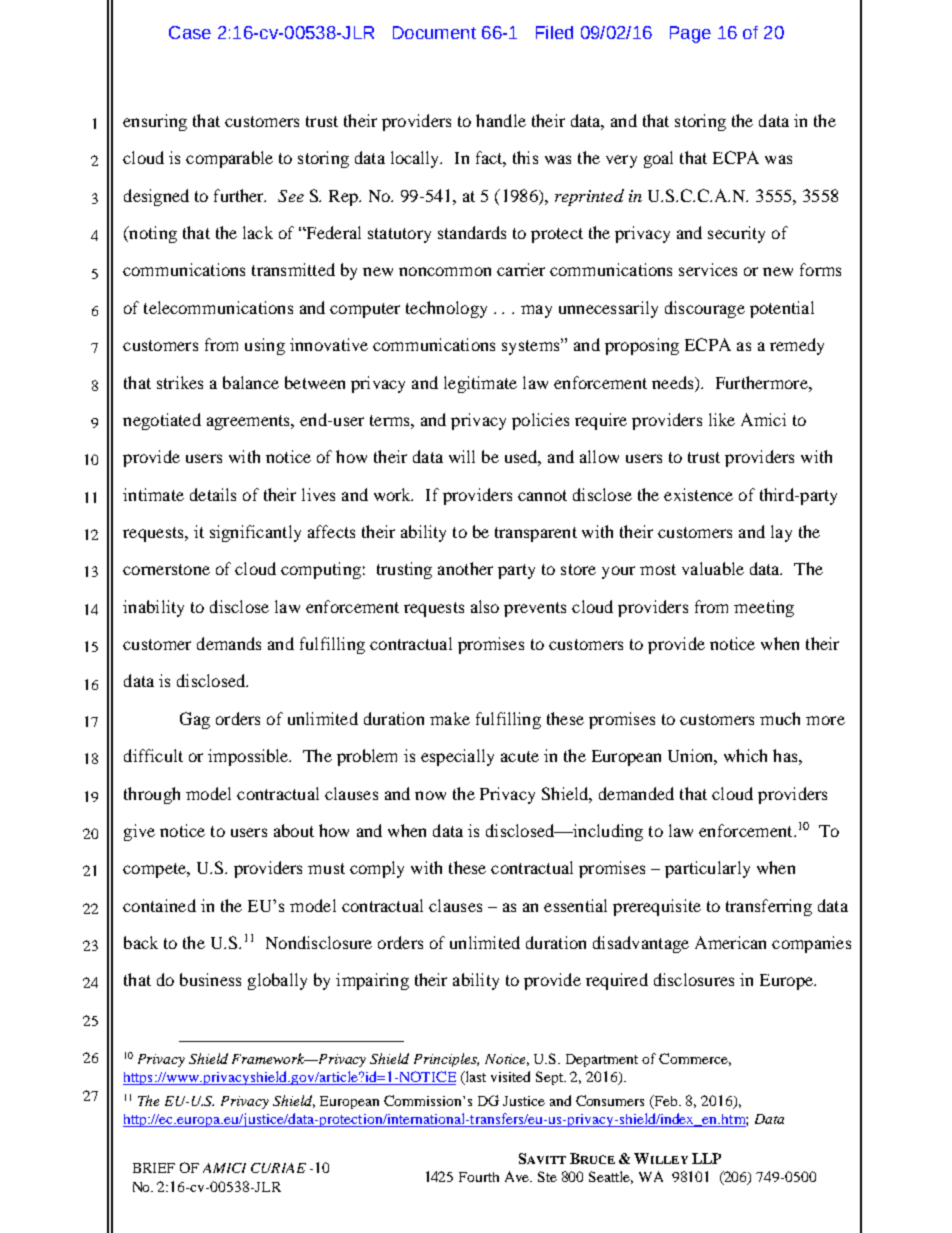 The height and width of the screenshot is (1233, 952). I want to click on particularly, so click(707, 869).
